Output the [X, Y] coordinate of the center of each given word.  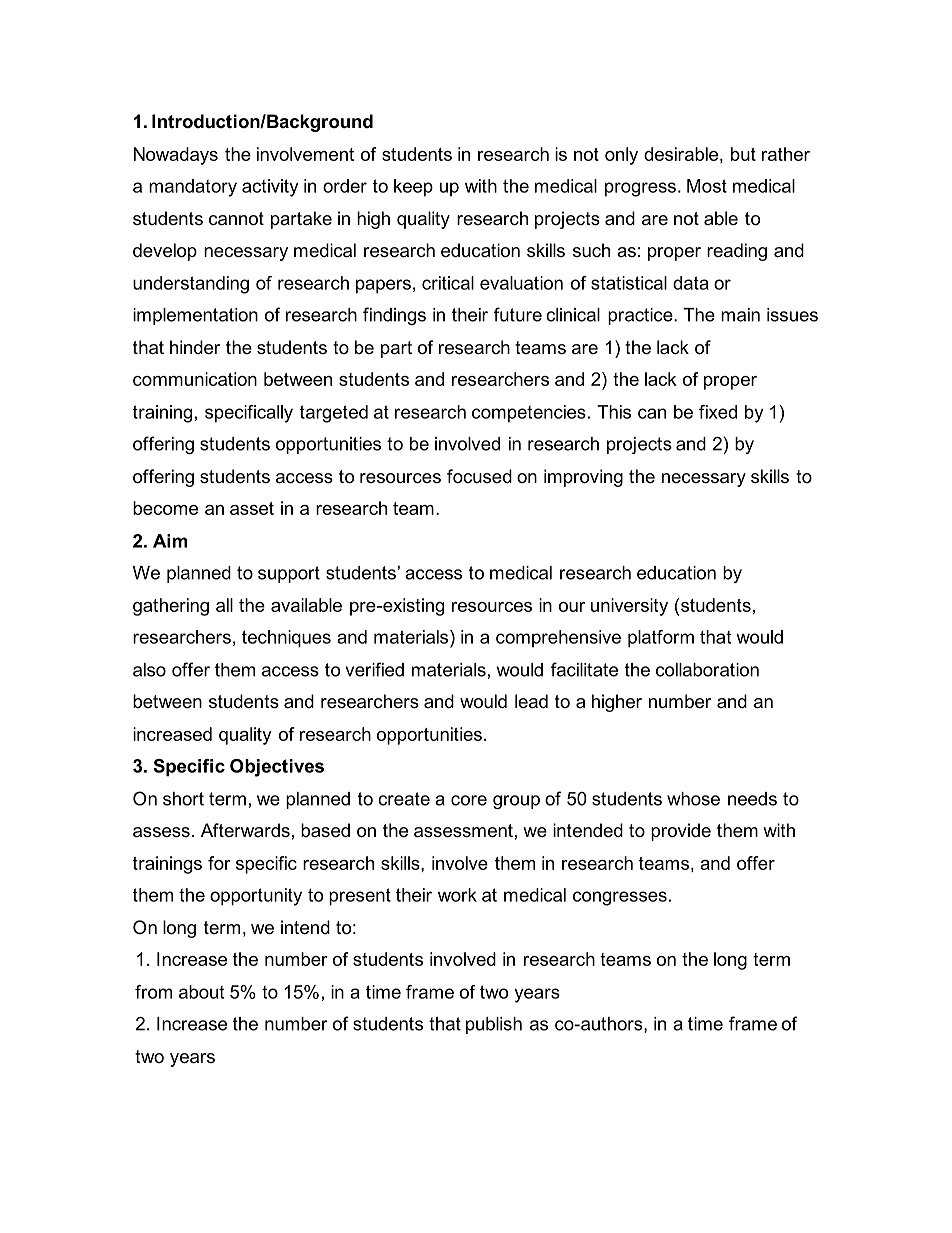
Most [707, 186]
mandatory [193, 188]
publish [494, 1025]
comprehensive [558, 639]
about [201, 992]
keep [413, 188]
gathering [171, 607]
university [629, 607]
